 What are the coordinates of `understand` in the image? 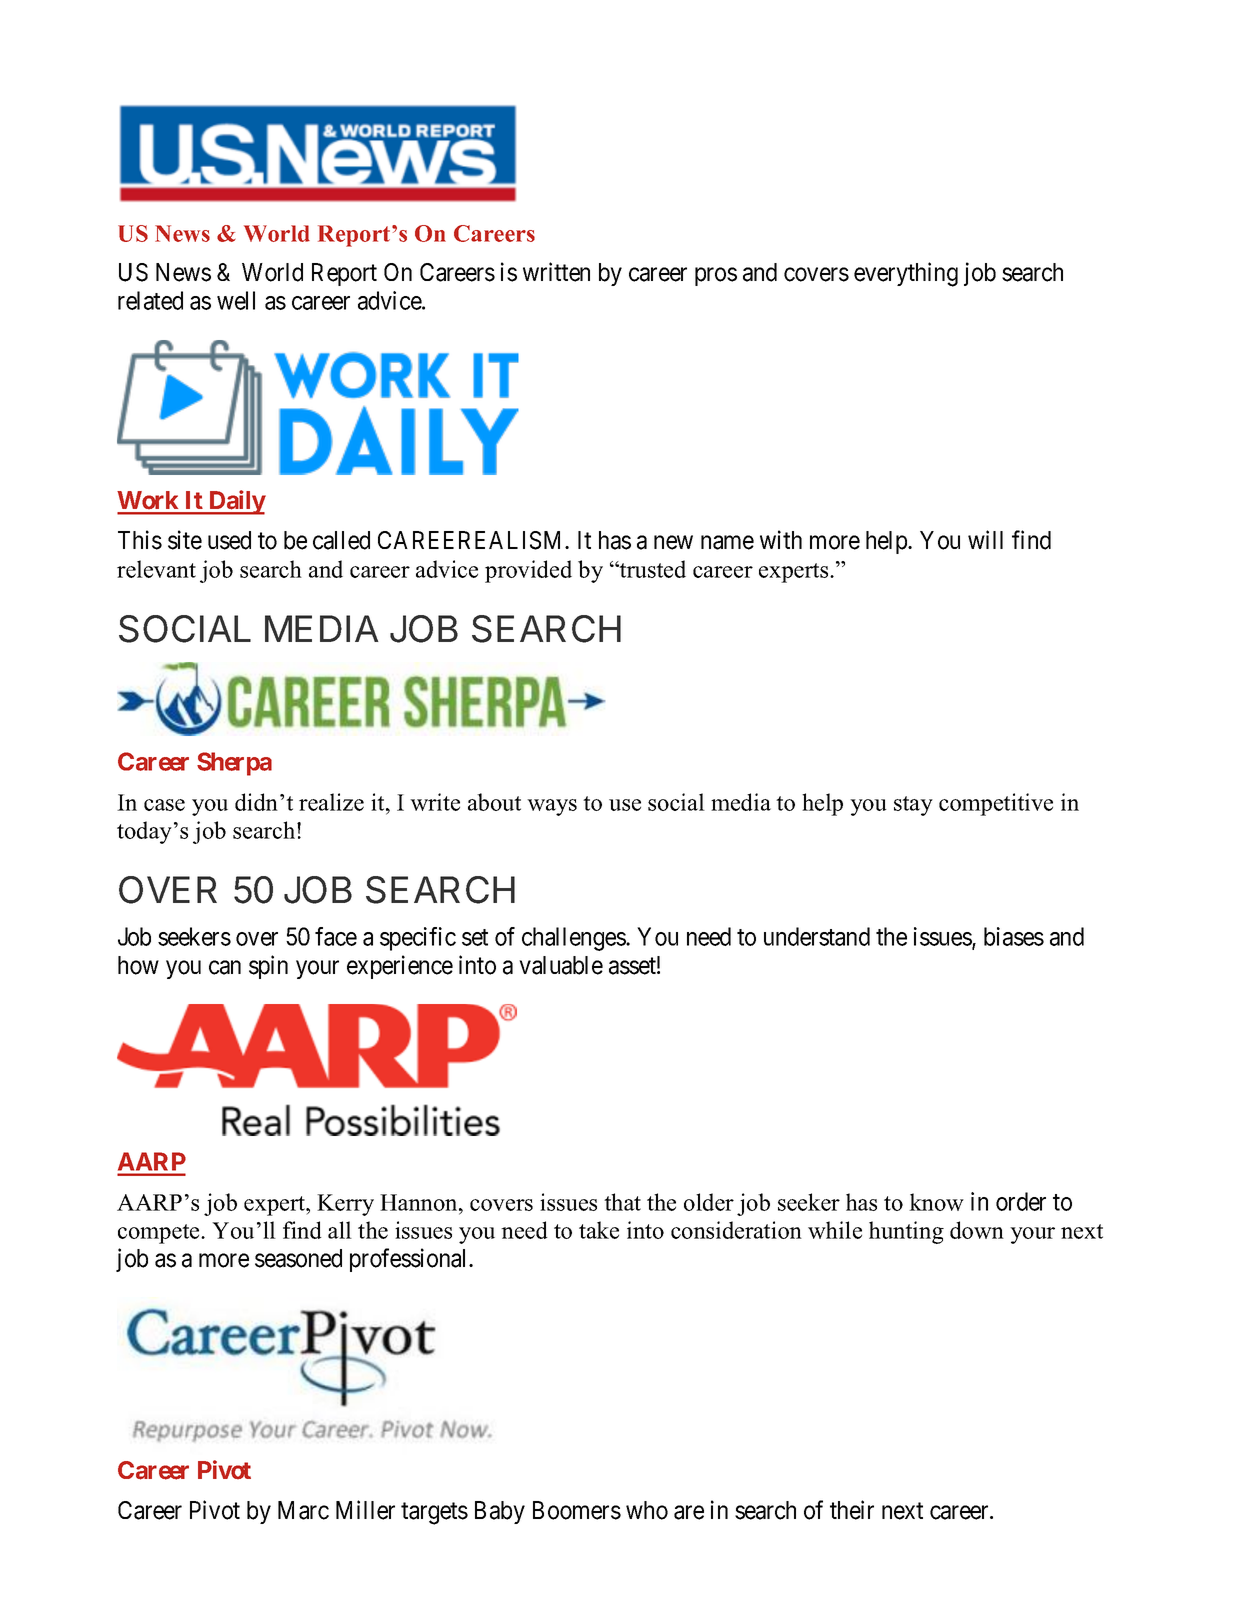 It's located at (817, 936).
